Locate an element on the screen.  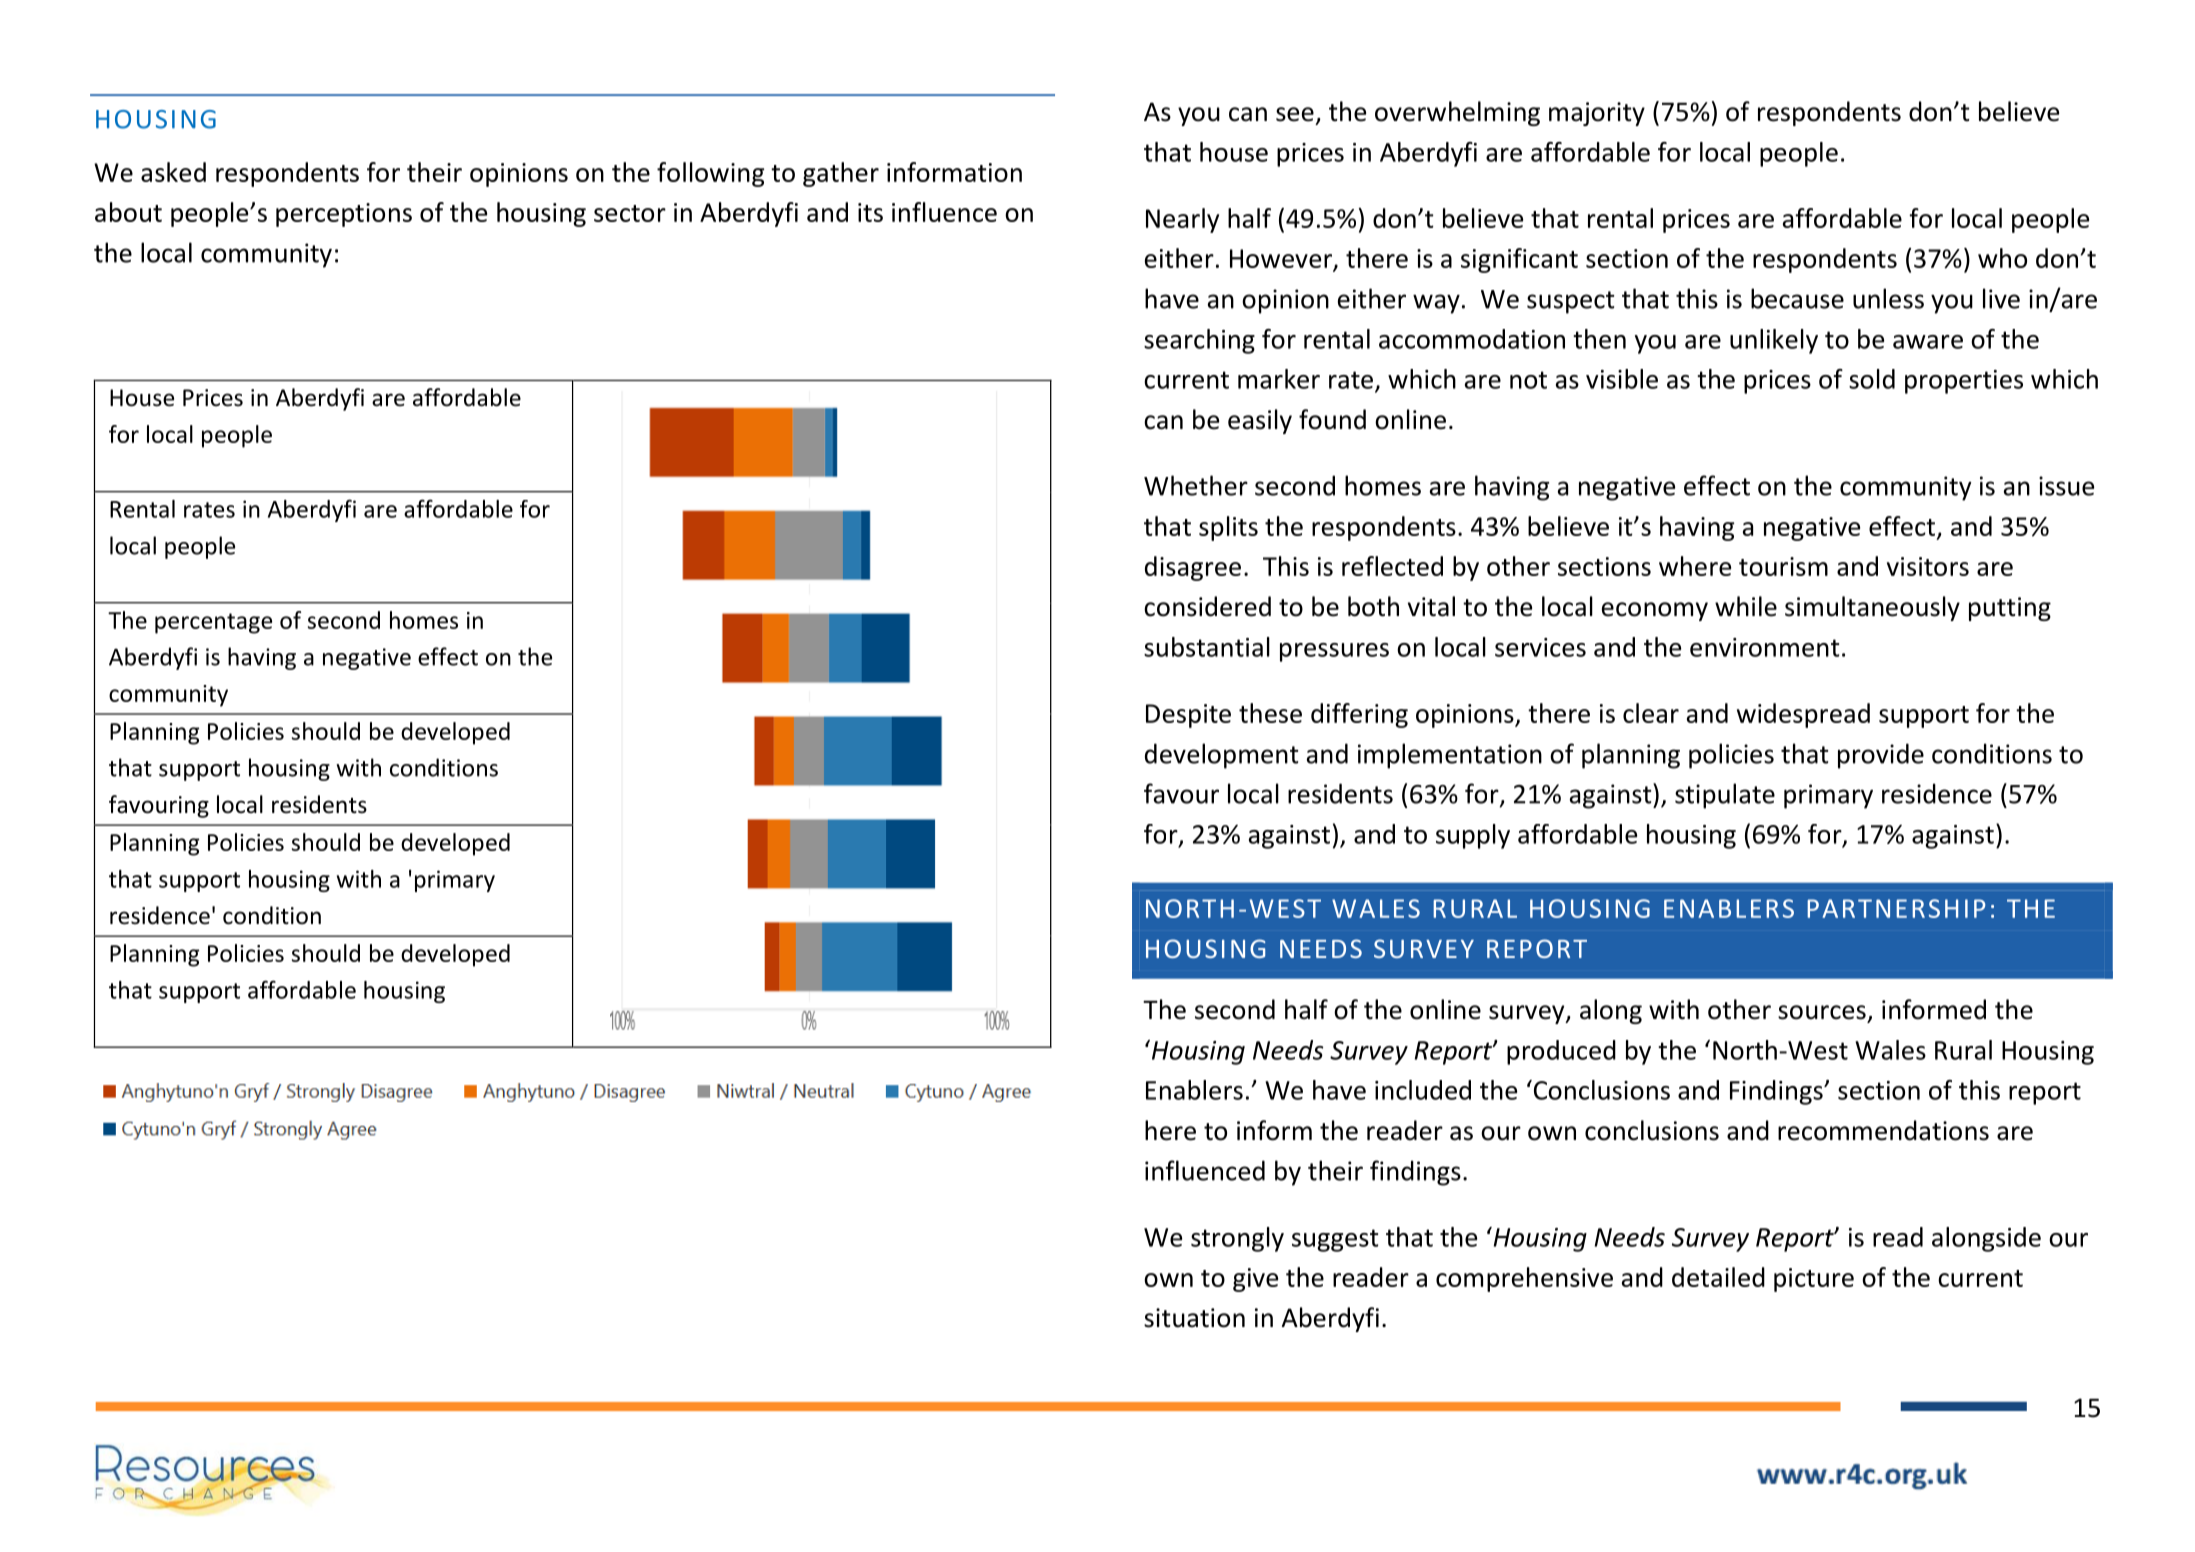
majority is located at coordinates (1597, 114).
